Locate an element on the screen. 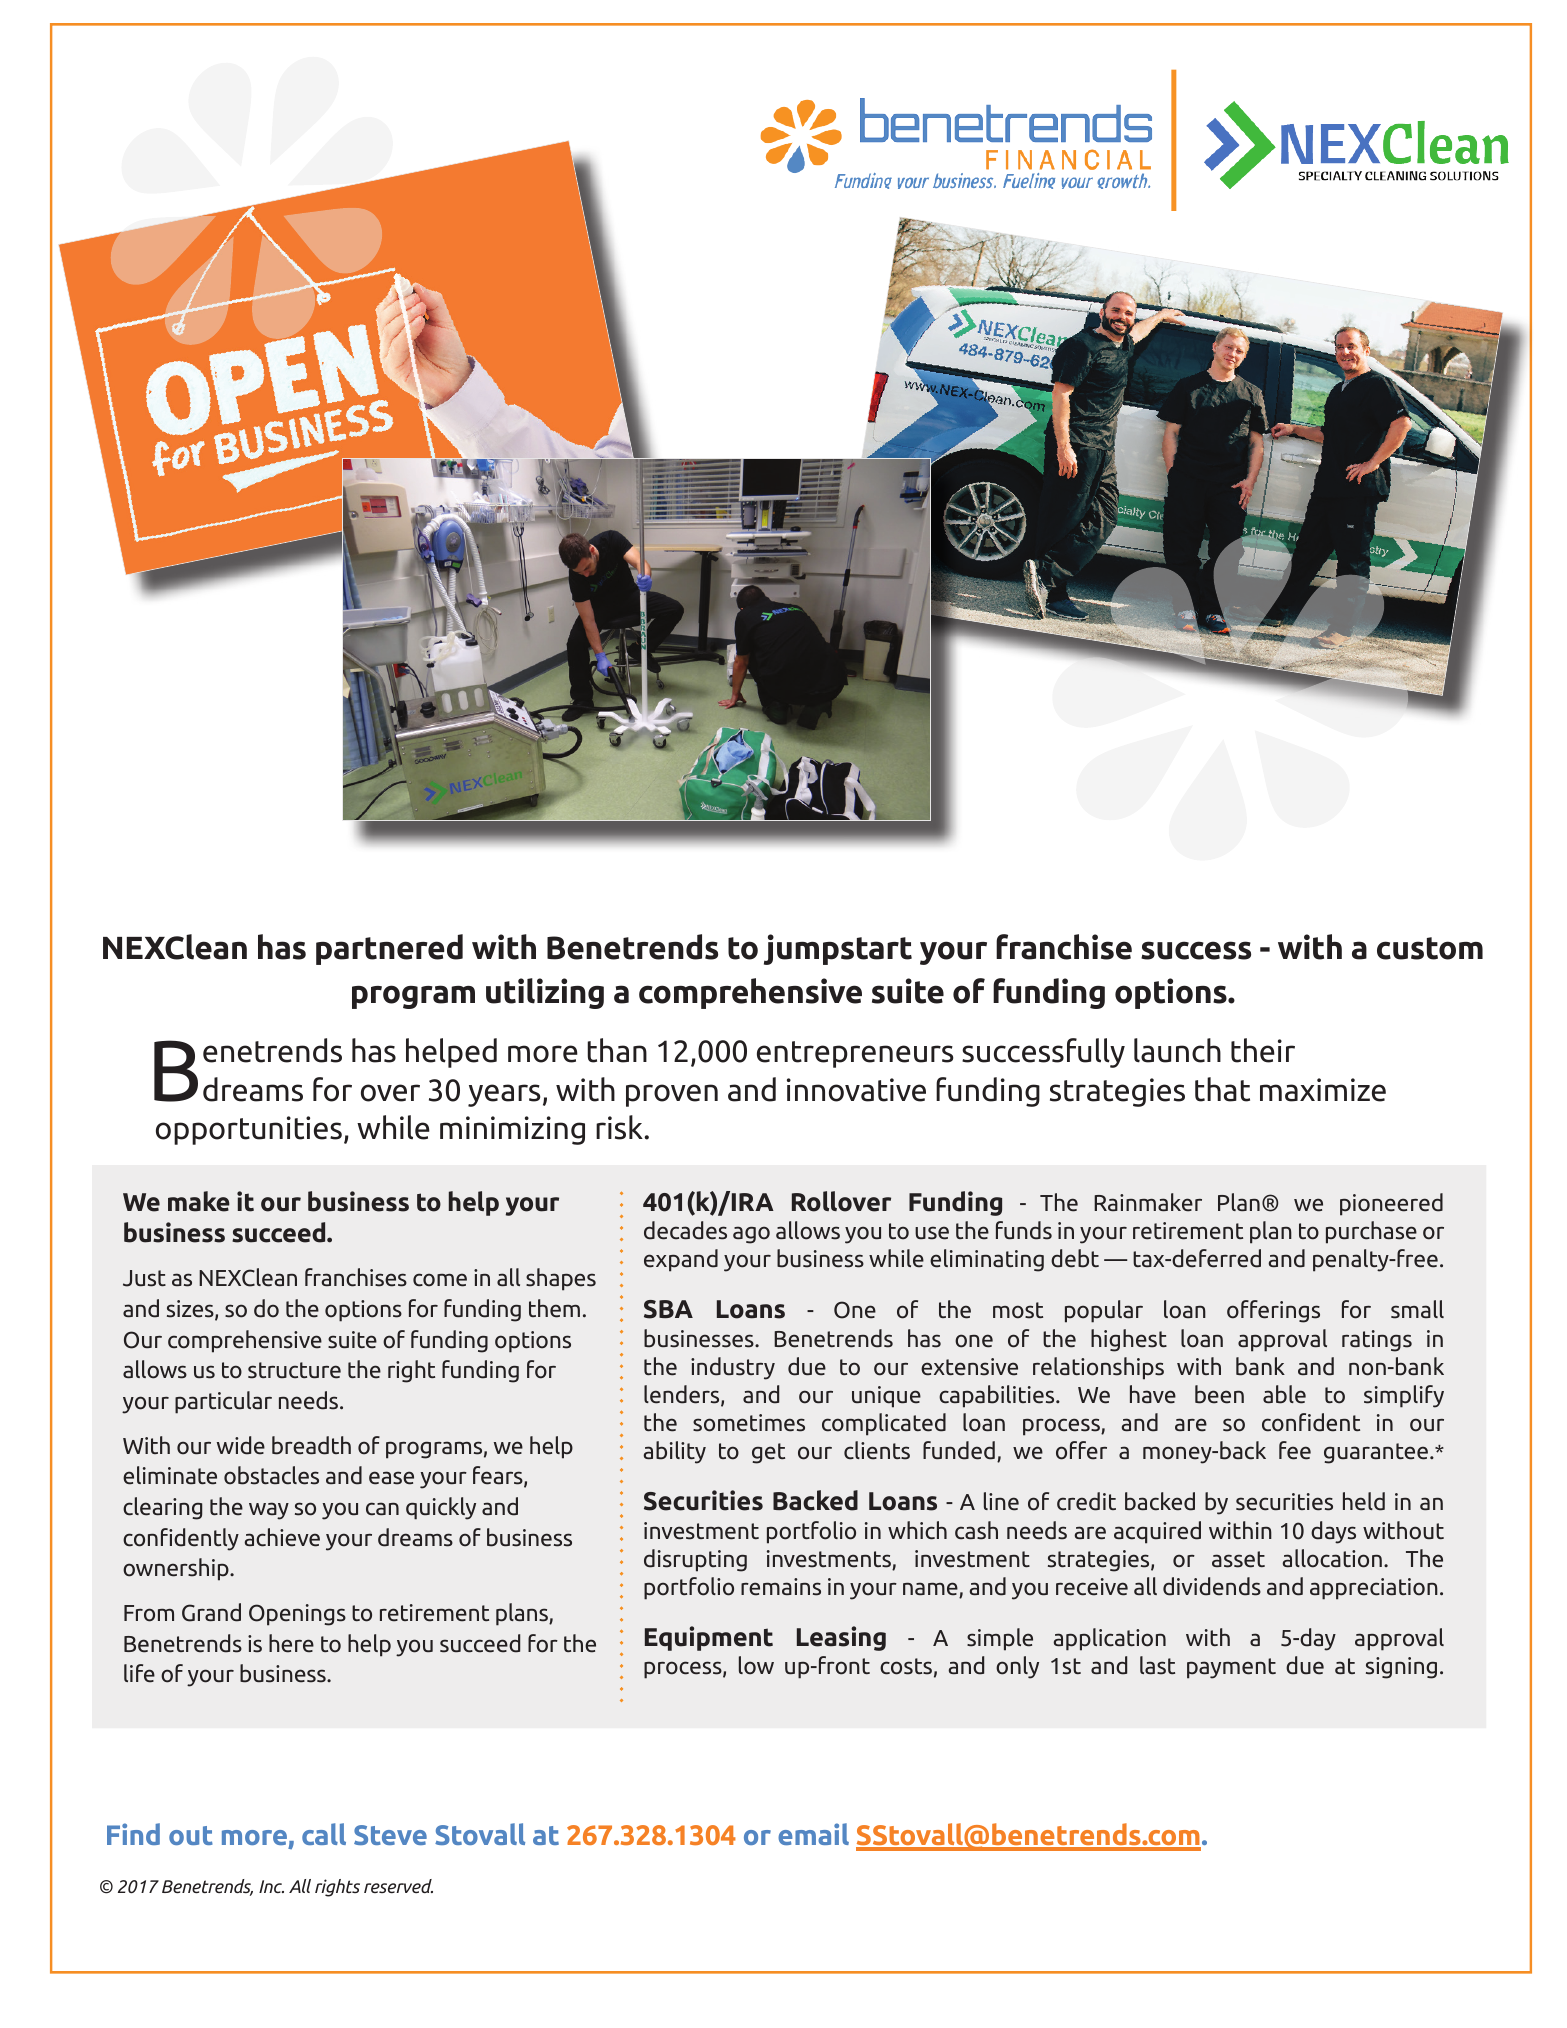 This screenshot has height=2028, width=1567. custom is located at coordinates (1430, 948).
